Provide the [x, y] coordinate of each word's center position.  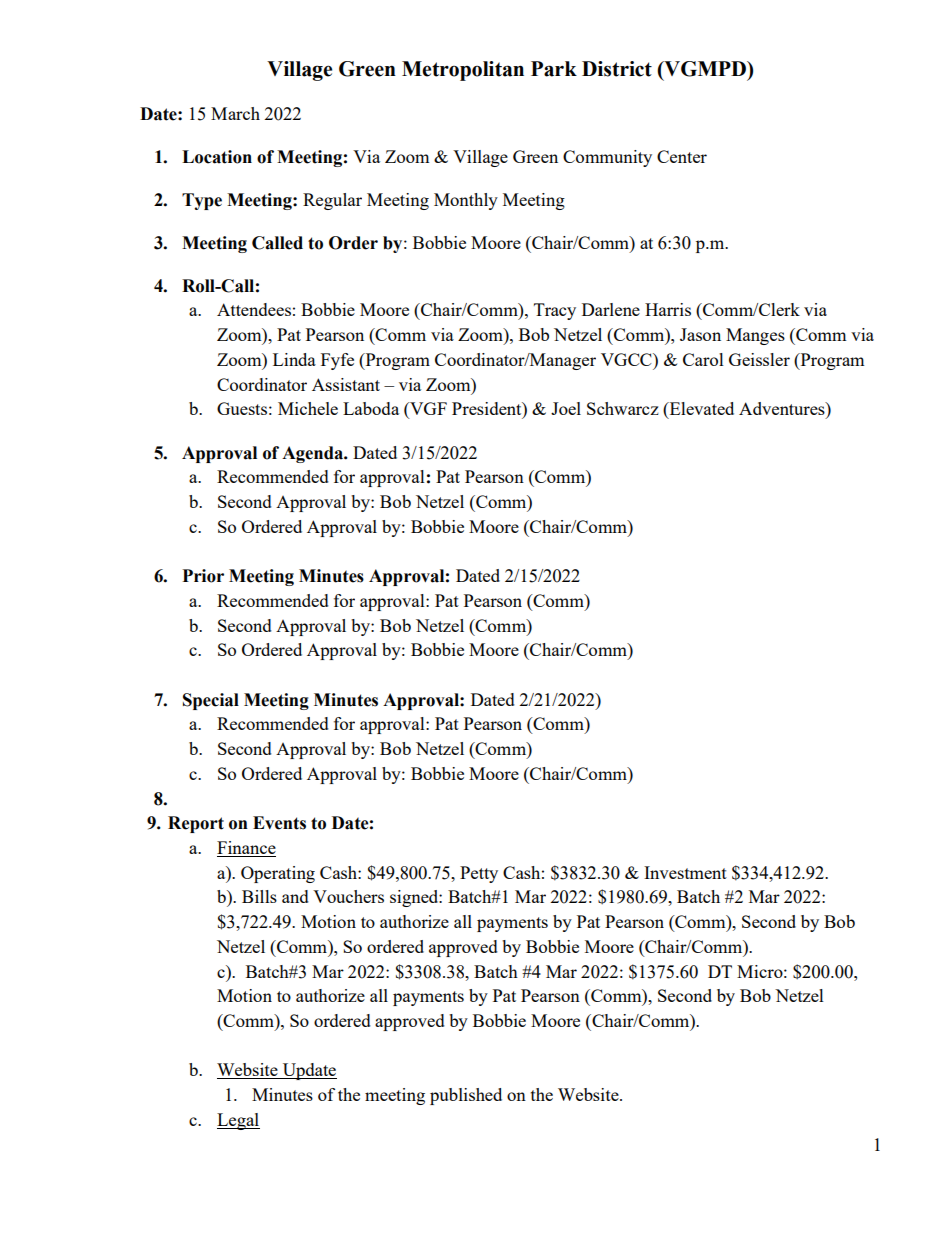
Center [682, 156]
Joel [566, 408]
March [235, 113]
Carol [703, 359]
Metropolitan [463, 71]
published [466, 1096]
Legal [238, 1121]
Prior [203, 576]
